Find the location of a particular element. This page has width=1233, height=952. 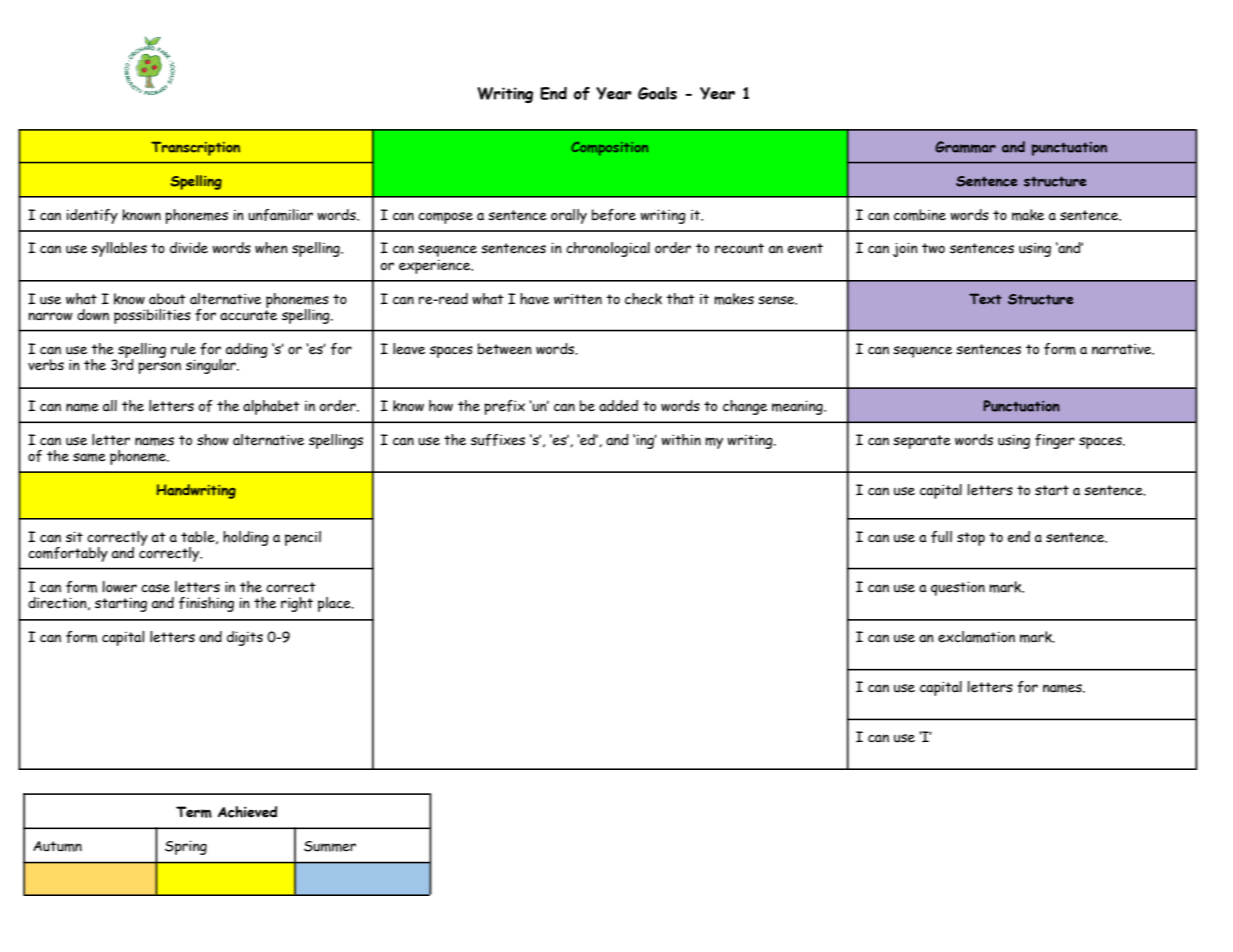

rule is located at coordinates (183, 349).
